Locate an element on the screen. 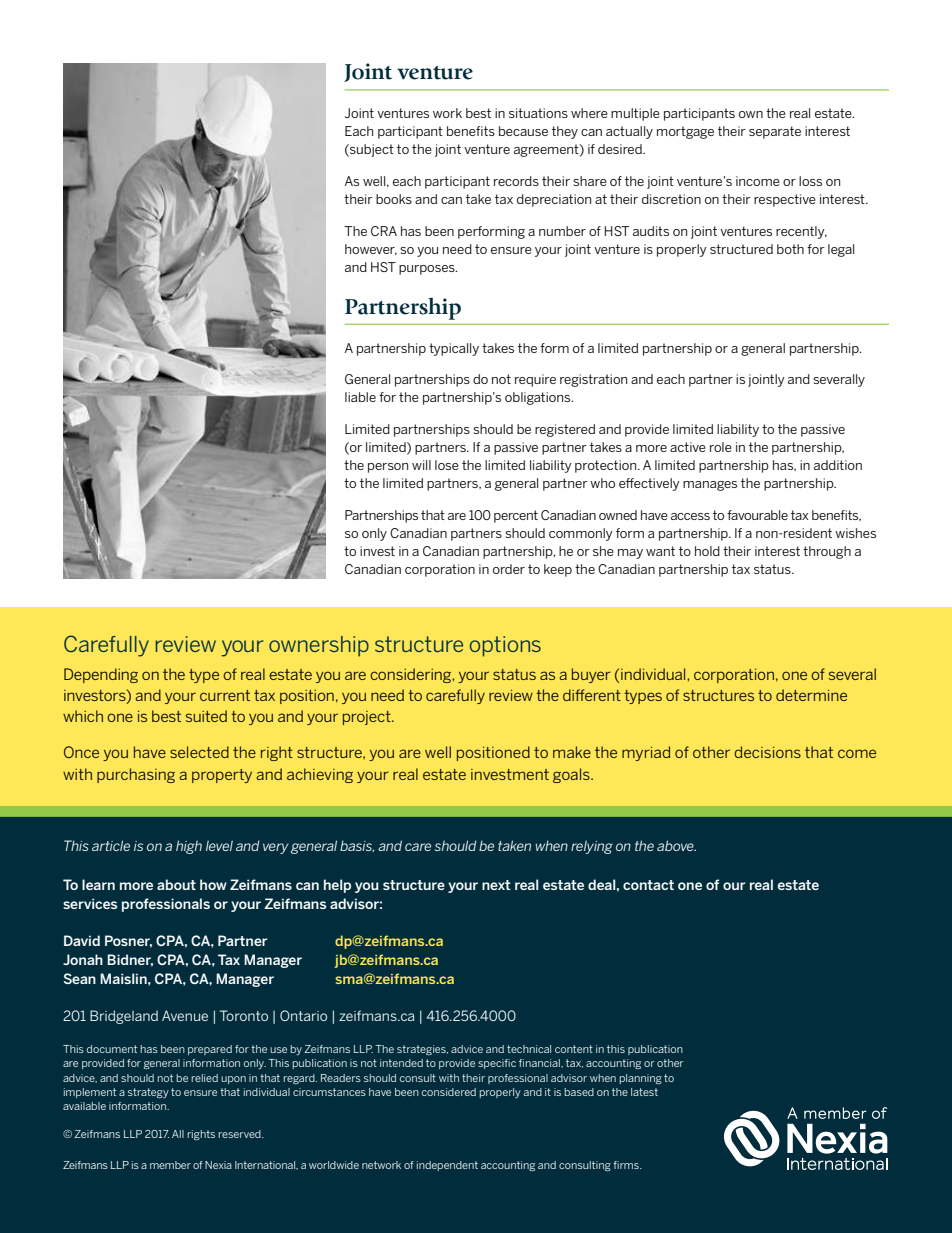 This screenshot has width=952, height=1233. next is located at coordinates (496, 885).
